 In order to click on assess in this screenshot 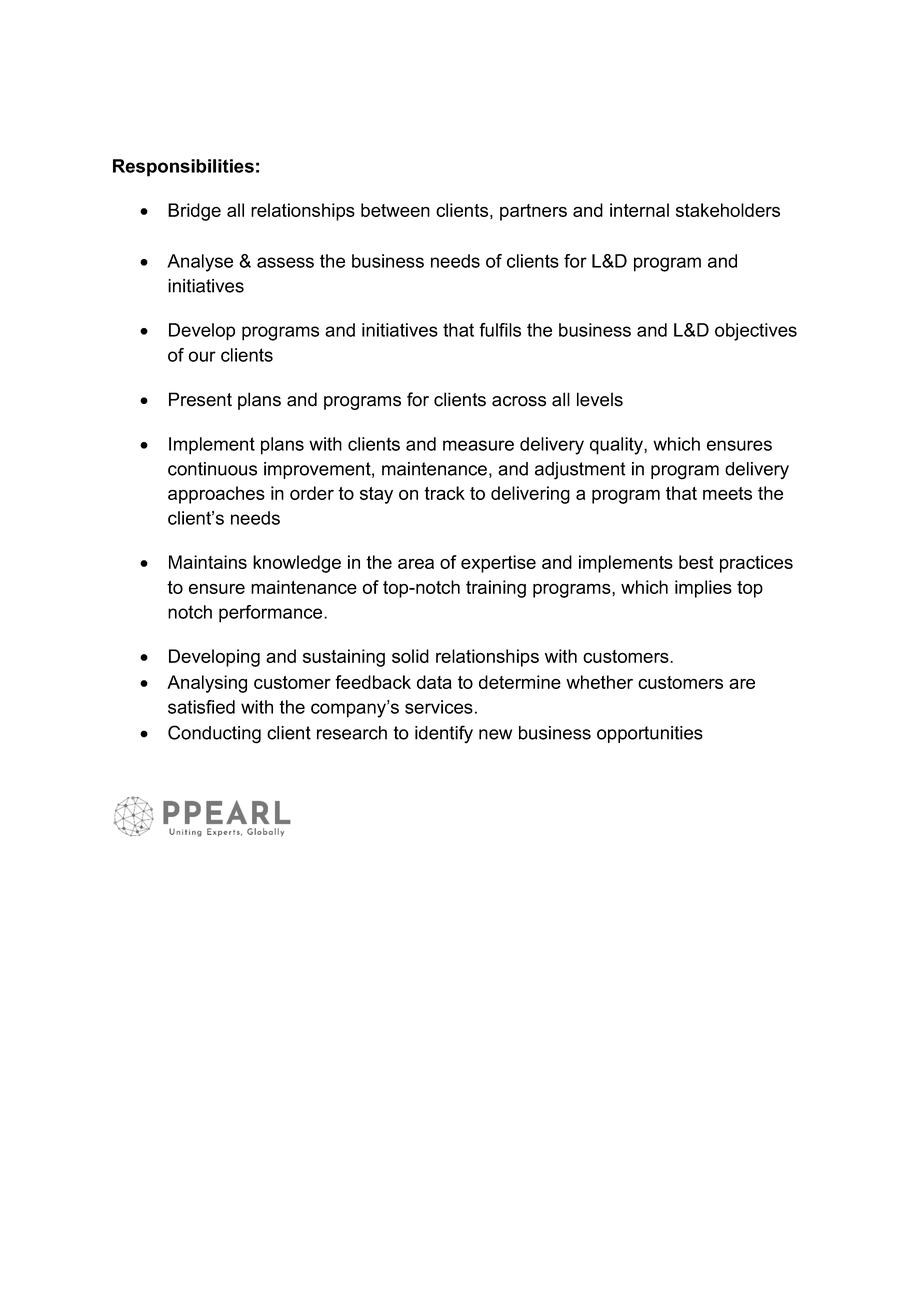, I will do `click(285, 262)`.
